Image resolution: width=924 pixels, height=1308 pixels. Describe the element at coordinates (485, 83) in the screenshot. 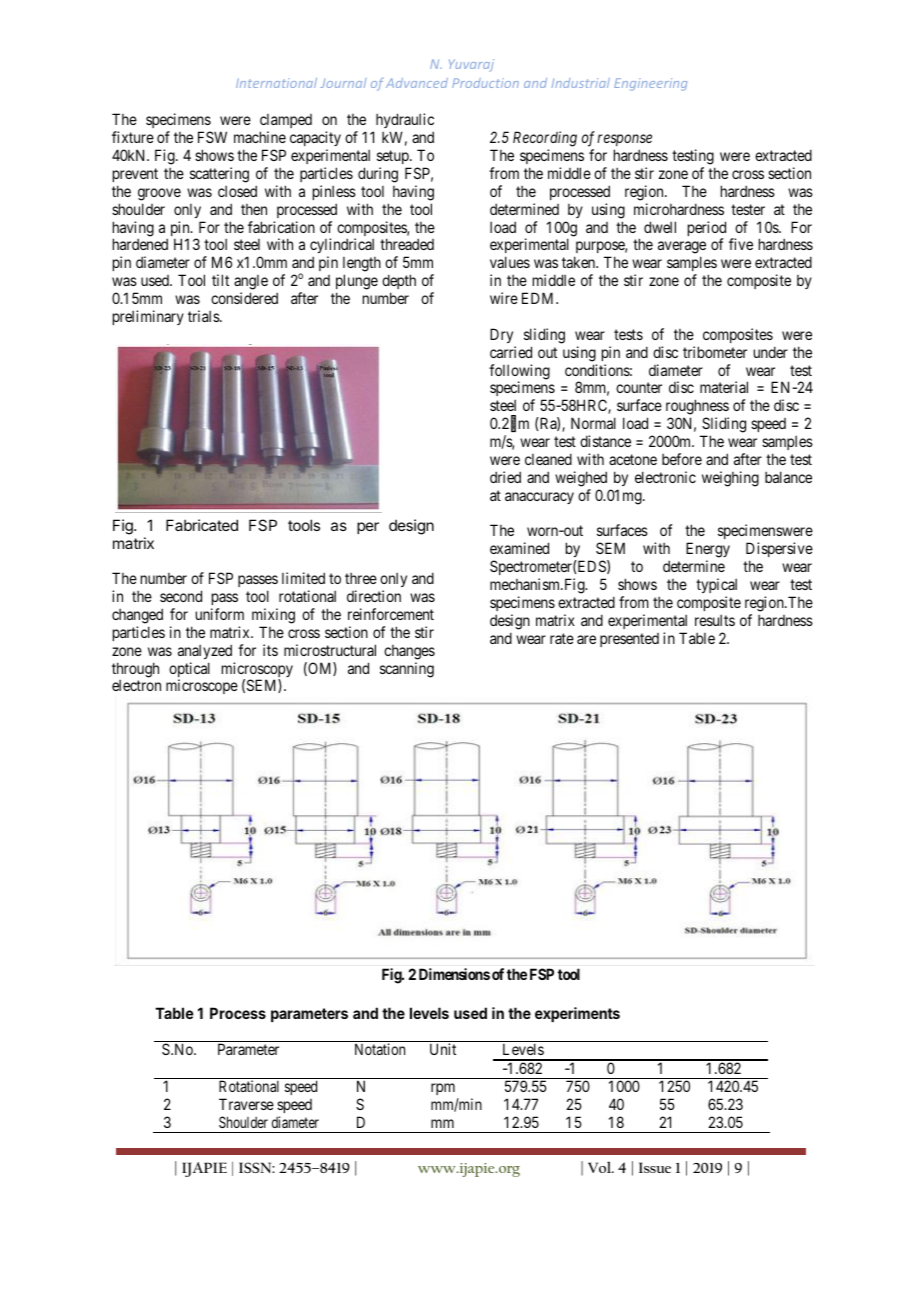

I see `Production` at that location.
